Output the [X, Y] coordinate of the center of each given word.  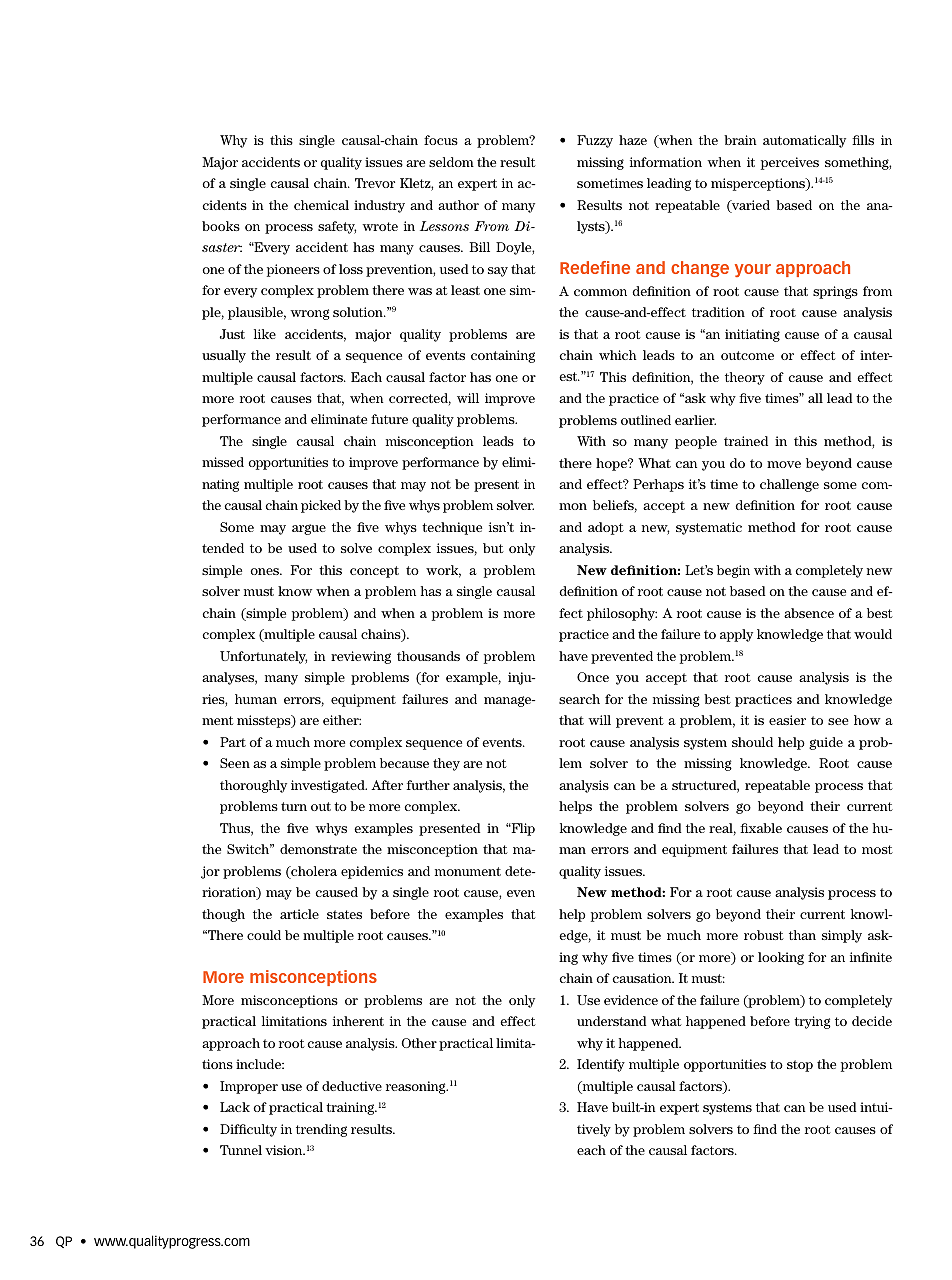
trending [321, 1130]
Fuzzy [595, 141]
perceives [790, 163]
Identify [601, 1065]
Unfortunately [263, 657]
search [579, 699]
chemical [321, 205]
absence [809, 613]
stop [800, 1066]
